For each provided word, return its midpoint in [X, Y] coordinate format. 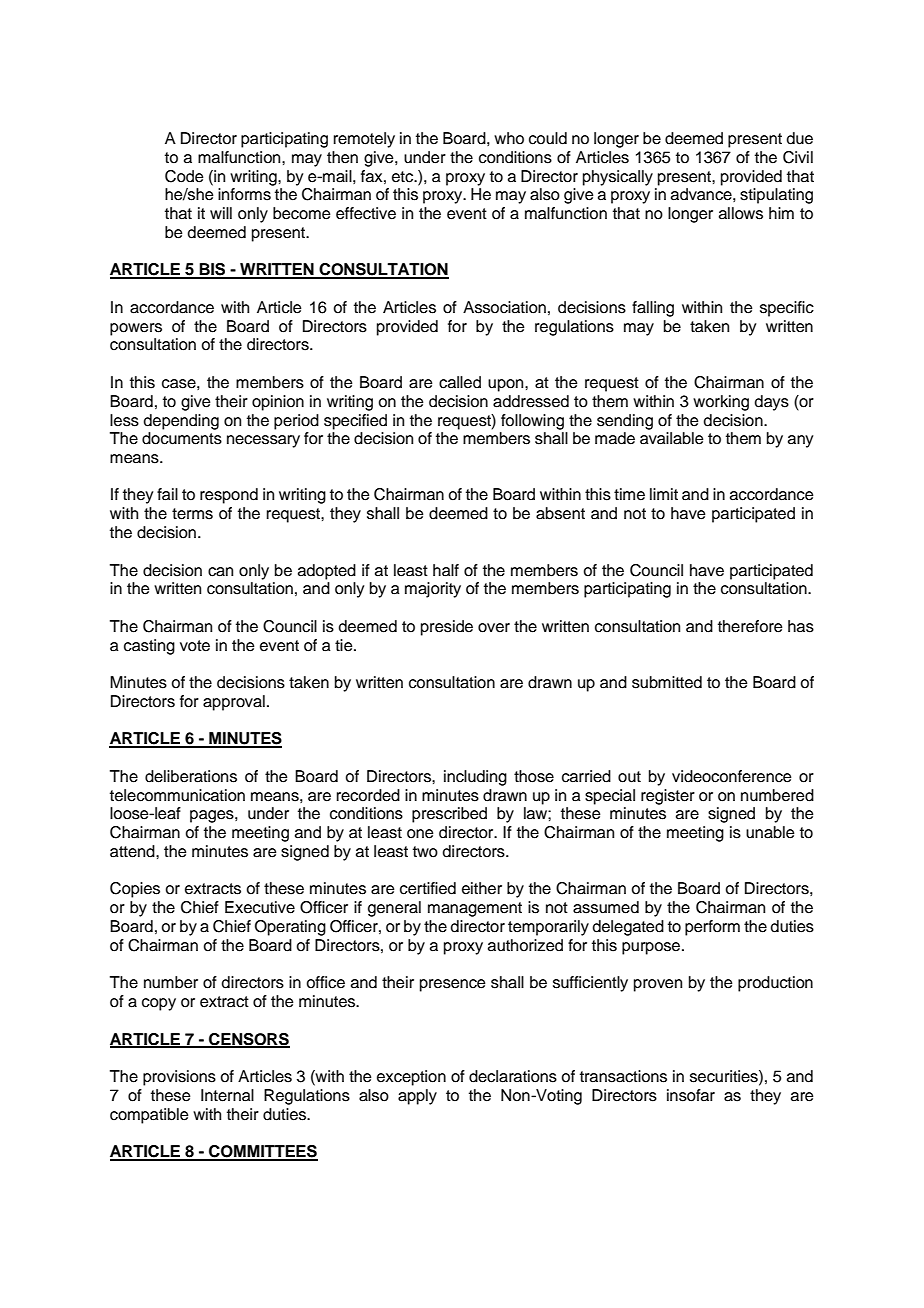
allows [741, 213]
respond [229, 496]
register [668, 797]
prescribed [449, 815]
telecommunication [177, 795]
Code [184, 176]
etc [404, 177]
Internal [227, 1095]
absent [560, 513]
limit [664, 494]
